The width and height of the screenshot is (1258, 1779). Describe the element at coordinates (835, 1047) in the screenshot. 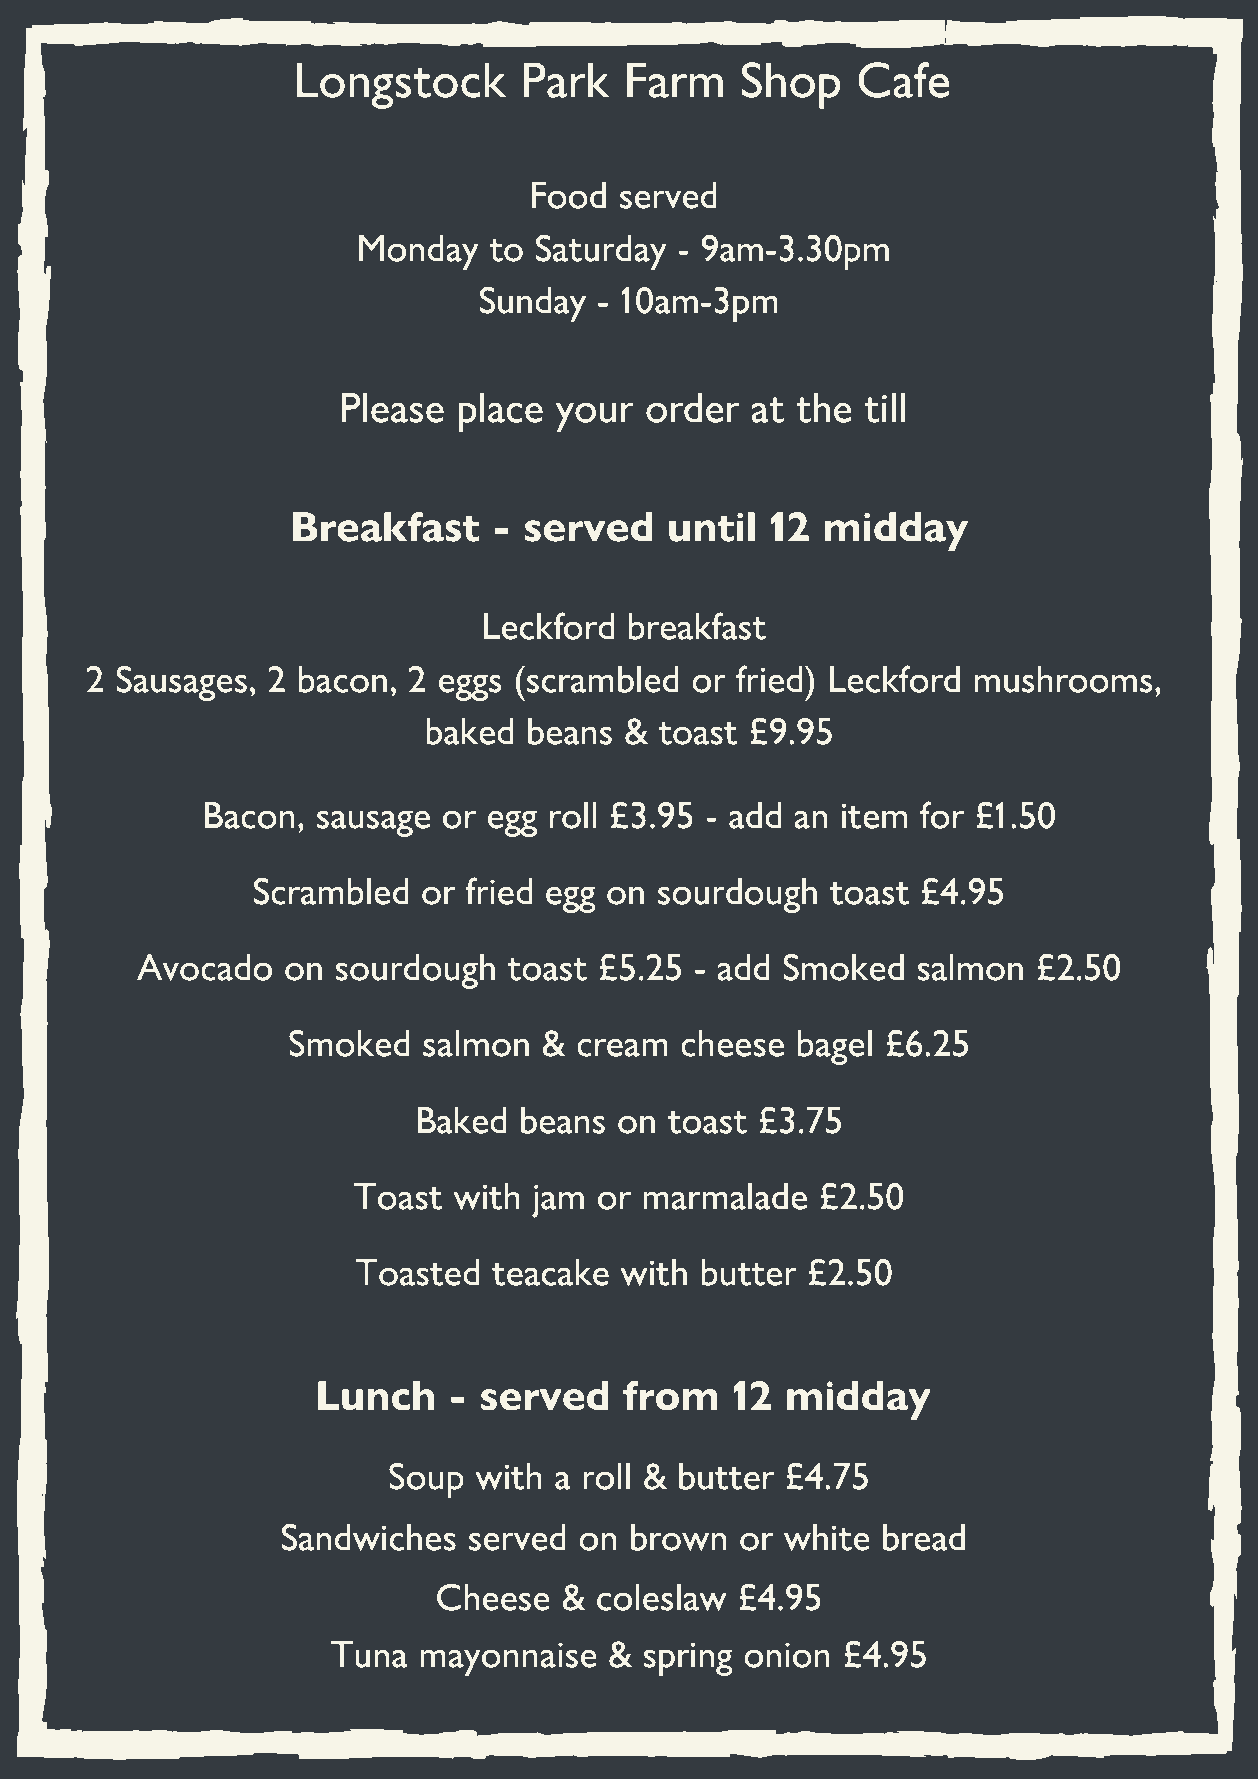

I see `bagel` at that location.
